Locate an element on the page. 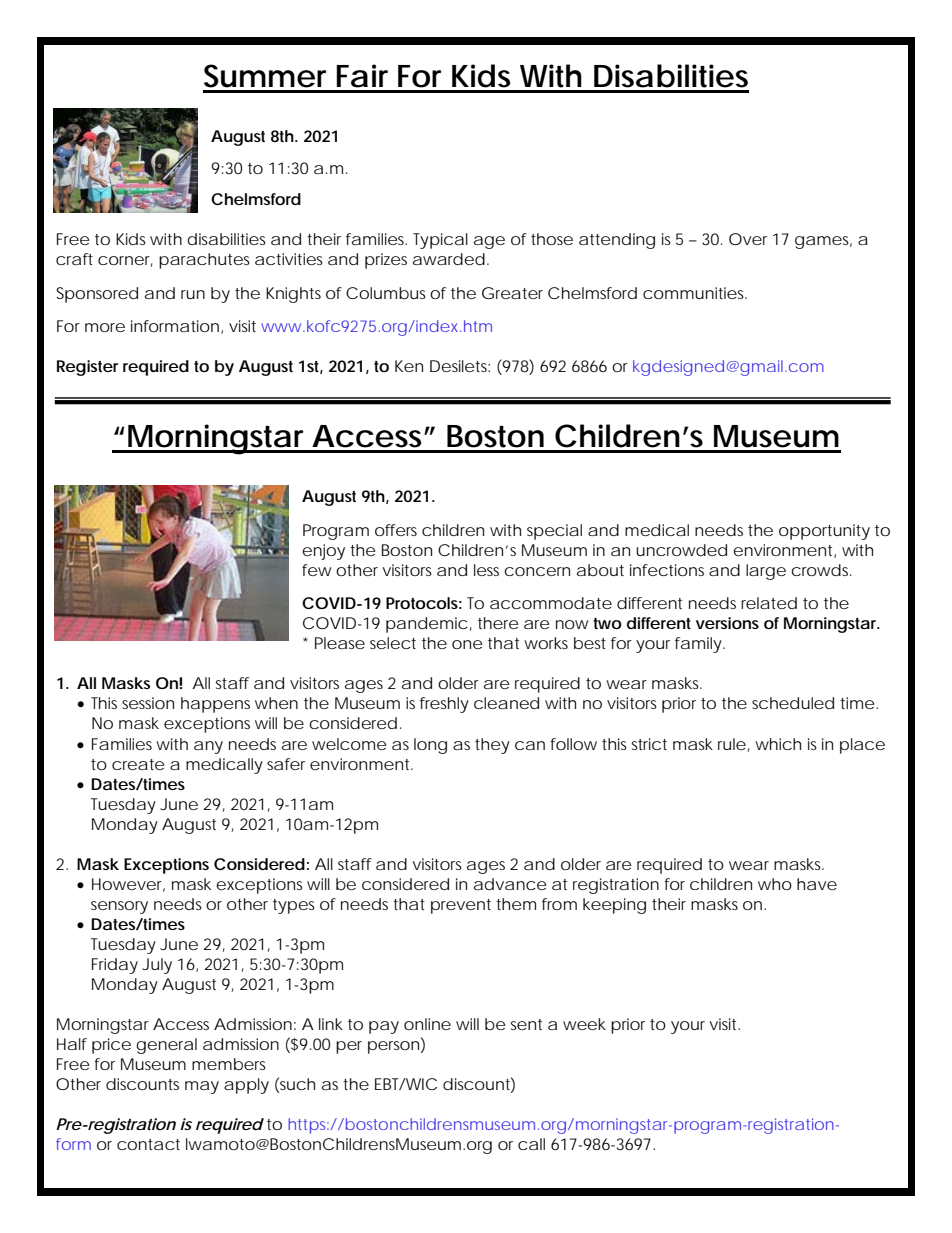 This image has width=952, height=1233. awarded is located at coordinates (449, 259).
